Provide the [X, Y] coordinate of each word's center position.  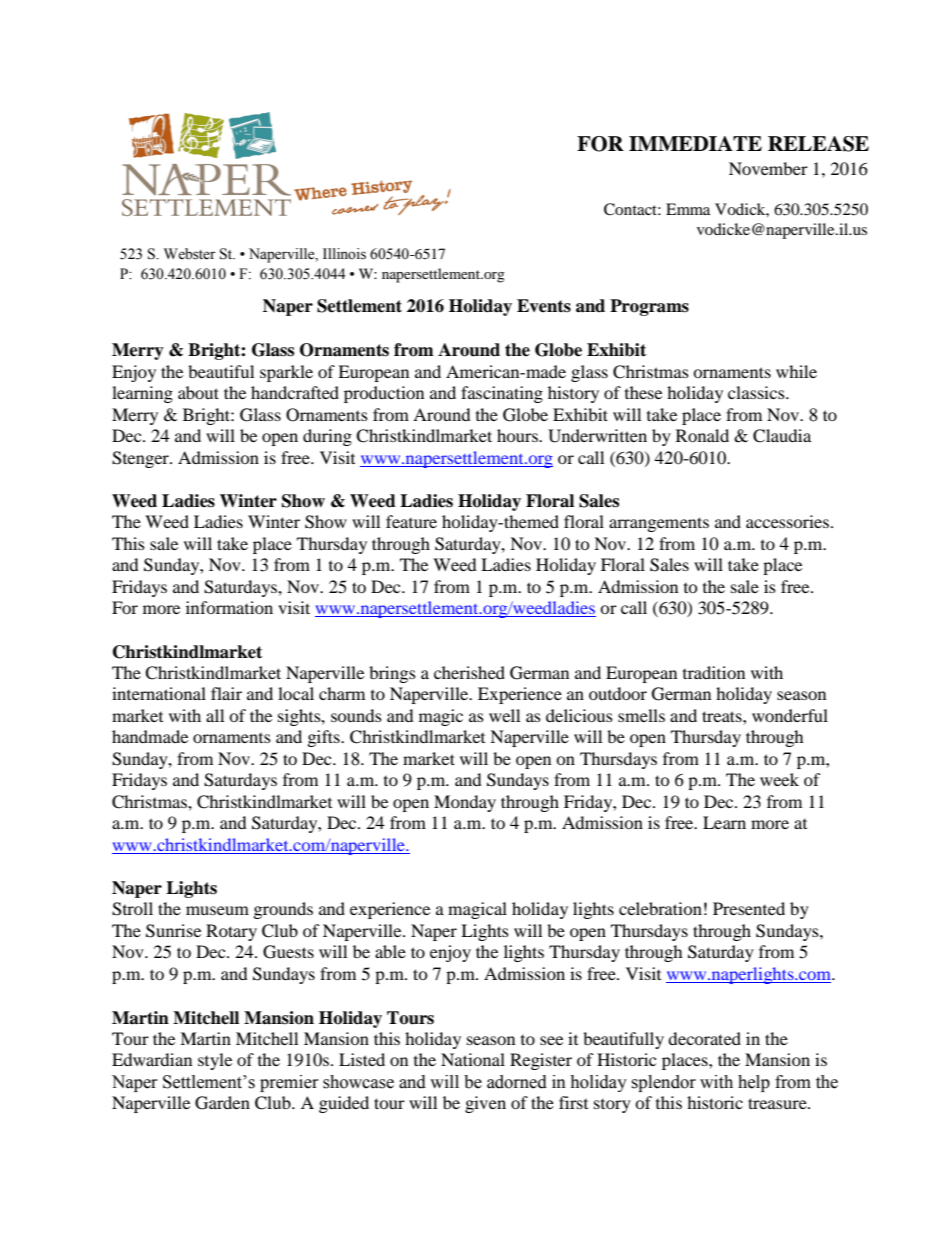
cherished [469, 672]
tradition [714, 672]
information [229, 607]
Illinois [344, 254]
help [754, 1083]
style [215, 1061]
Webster [190, 254]
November [768, 168]
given [485, 1104]
